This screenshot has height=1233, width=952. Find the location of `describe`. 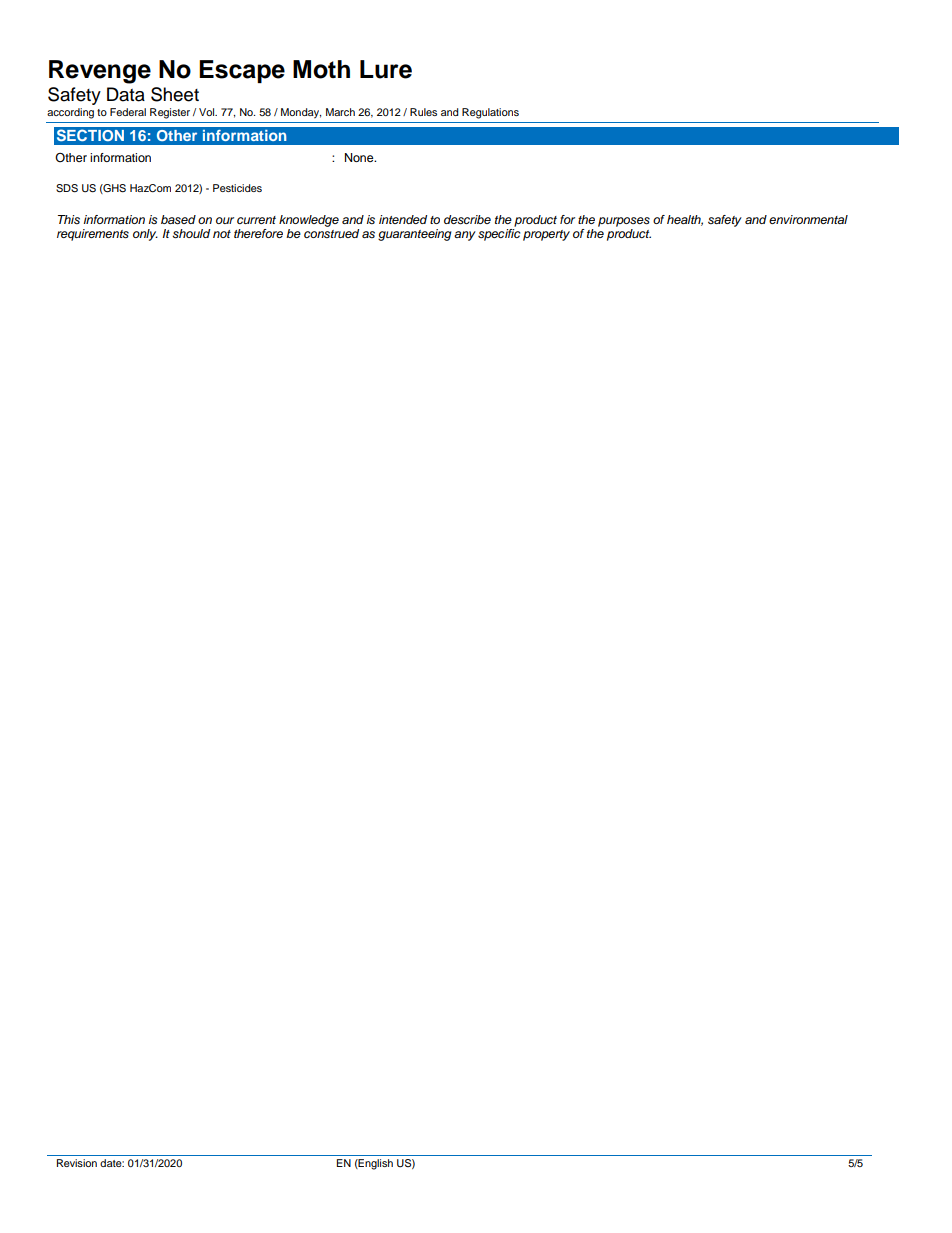

describe is located at coordinates (467, 220).
